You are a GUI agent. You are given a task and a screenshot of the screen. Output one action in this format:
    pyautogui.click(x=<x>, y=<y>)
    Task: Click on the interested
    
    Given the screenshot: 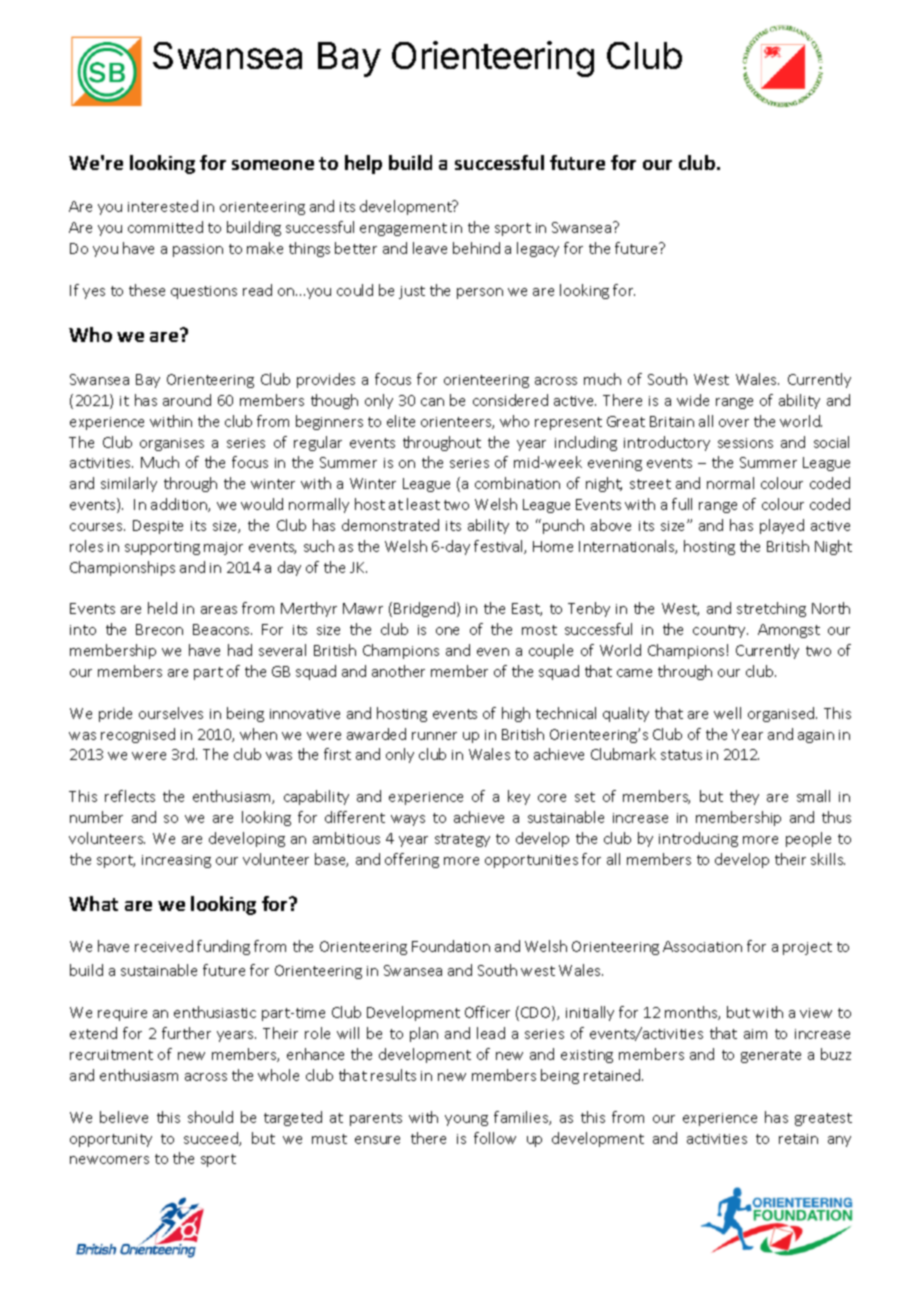 What is the action you would take?
    pyautogui.click(x=163, y=206)
